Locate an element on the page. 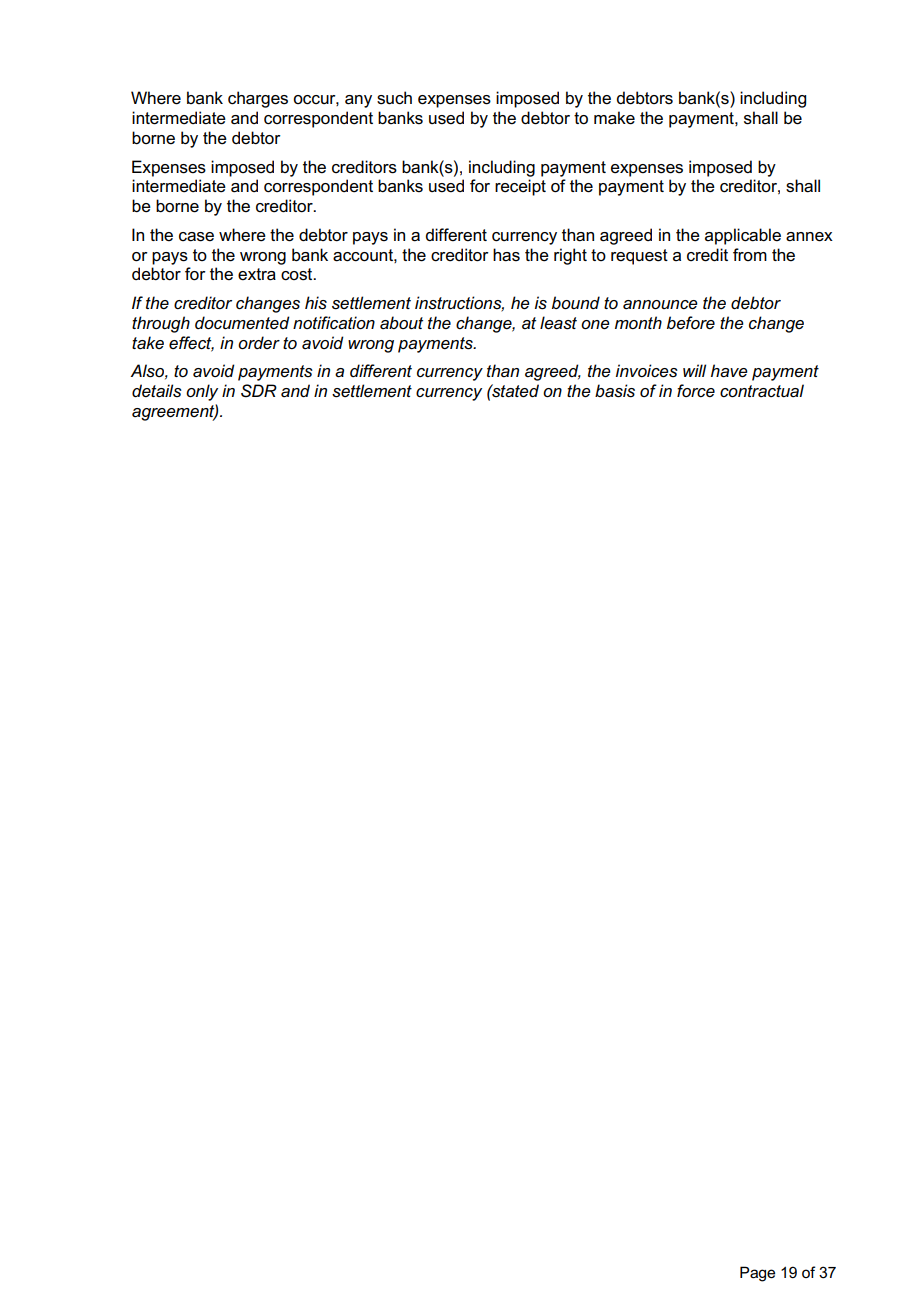 This document has width=924, height=1308. basis is located at coordinates (615, 391).
